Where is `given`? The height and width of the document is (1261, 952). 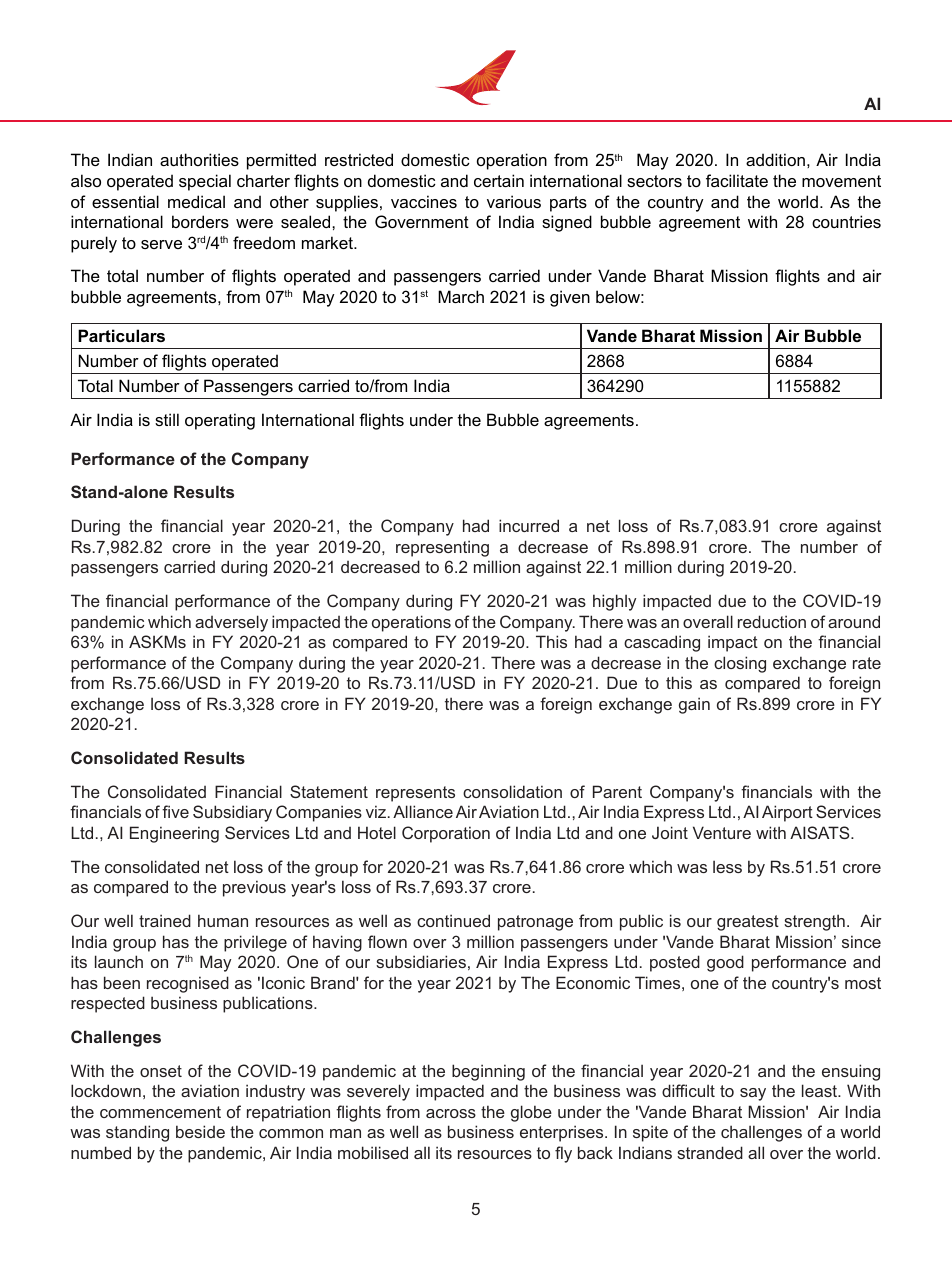
given is located at coordinates (570, 298).
